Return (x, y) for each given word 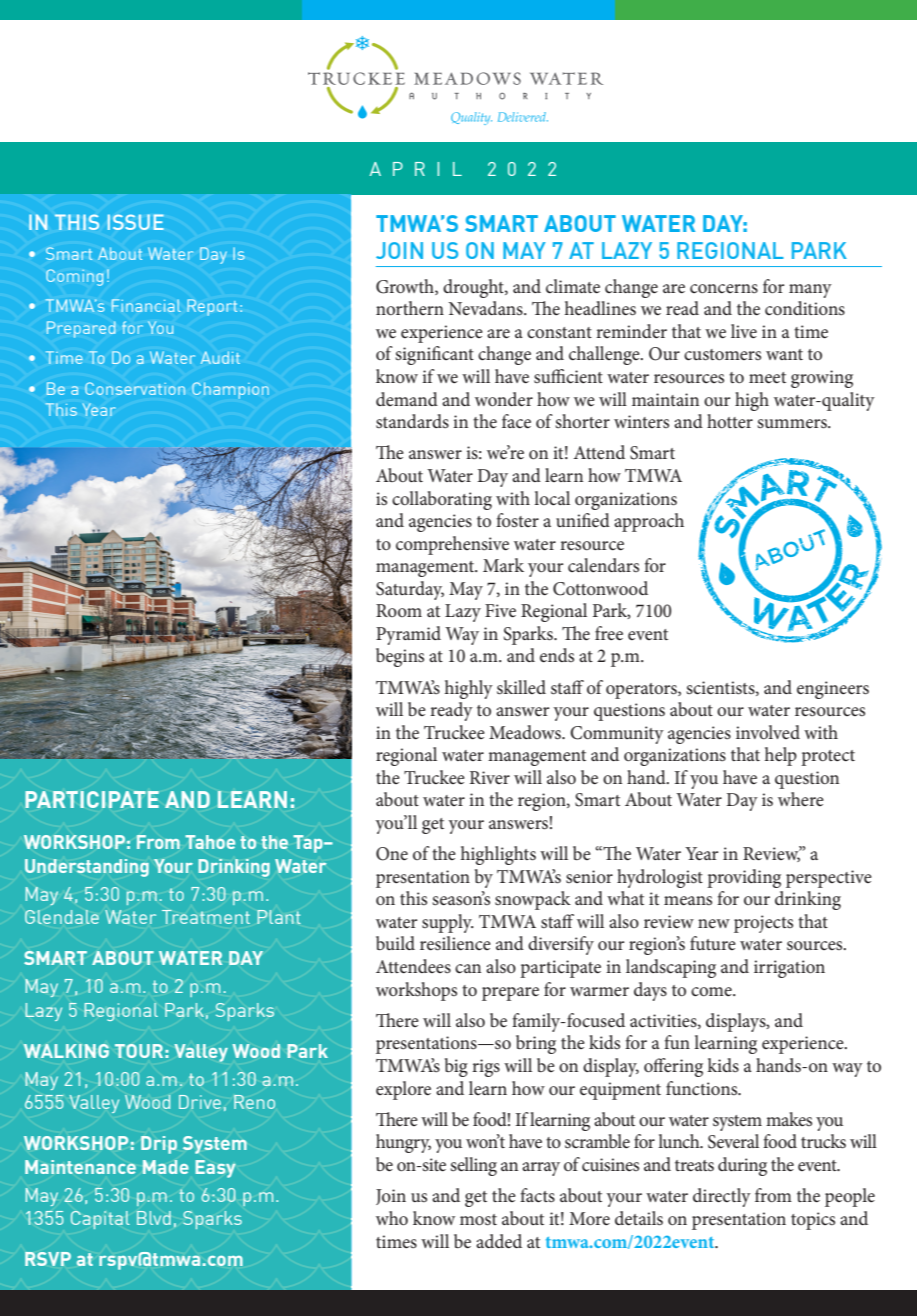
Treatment (206, 917)
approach (649, 522)
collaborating (442, 500)
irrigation (789, 969)
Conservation (135, 388)
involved (768, 732)
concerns (724, 288)
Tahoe (210, 842)
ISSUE (136, 222)
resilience (455, 943)
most (478, 1220)
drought (474, 288)
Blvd (154, 1218)
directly (722, 1197)
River (490, 777)
